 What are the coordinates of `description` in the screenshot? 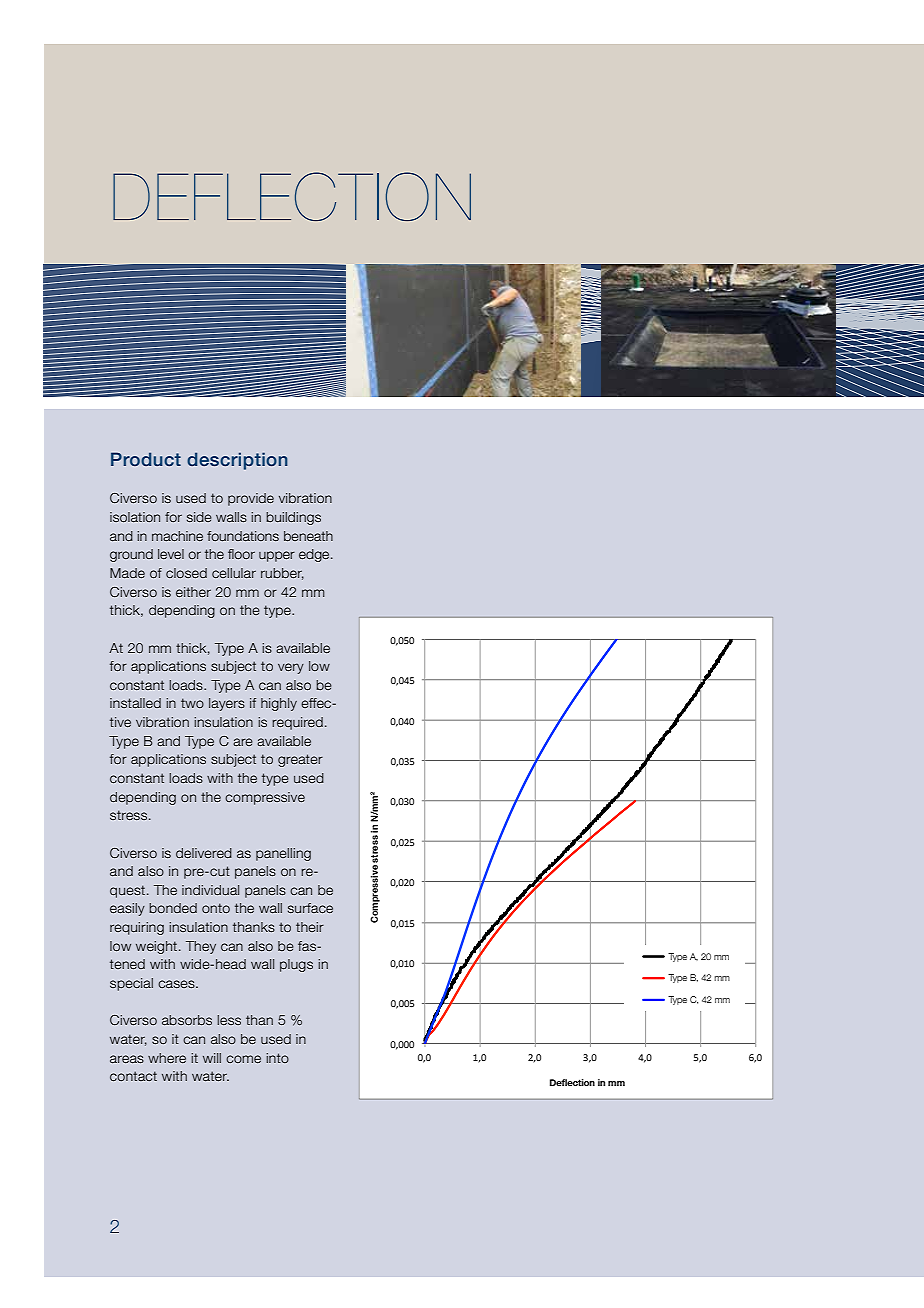 It's located at (237, 461).
